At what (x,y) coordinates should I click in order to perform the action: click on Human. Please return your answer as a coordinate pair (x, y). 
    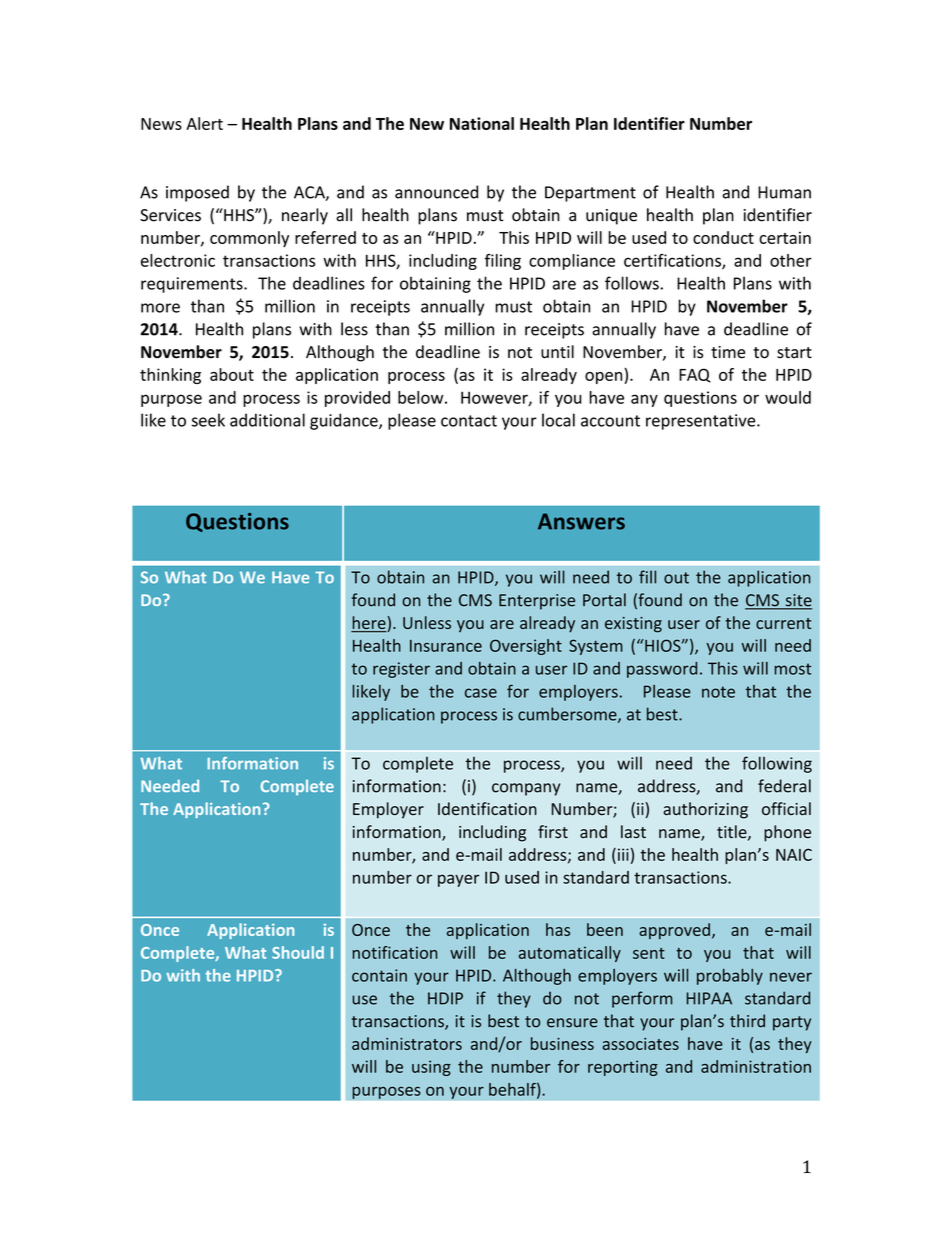
    Looking at the image, I should click on (784, 192).
